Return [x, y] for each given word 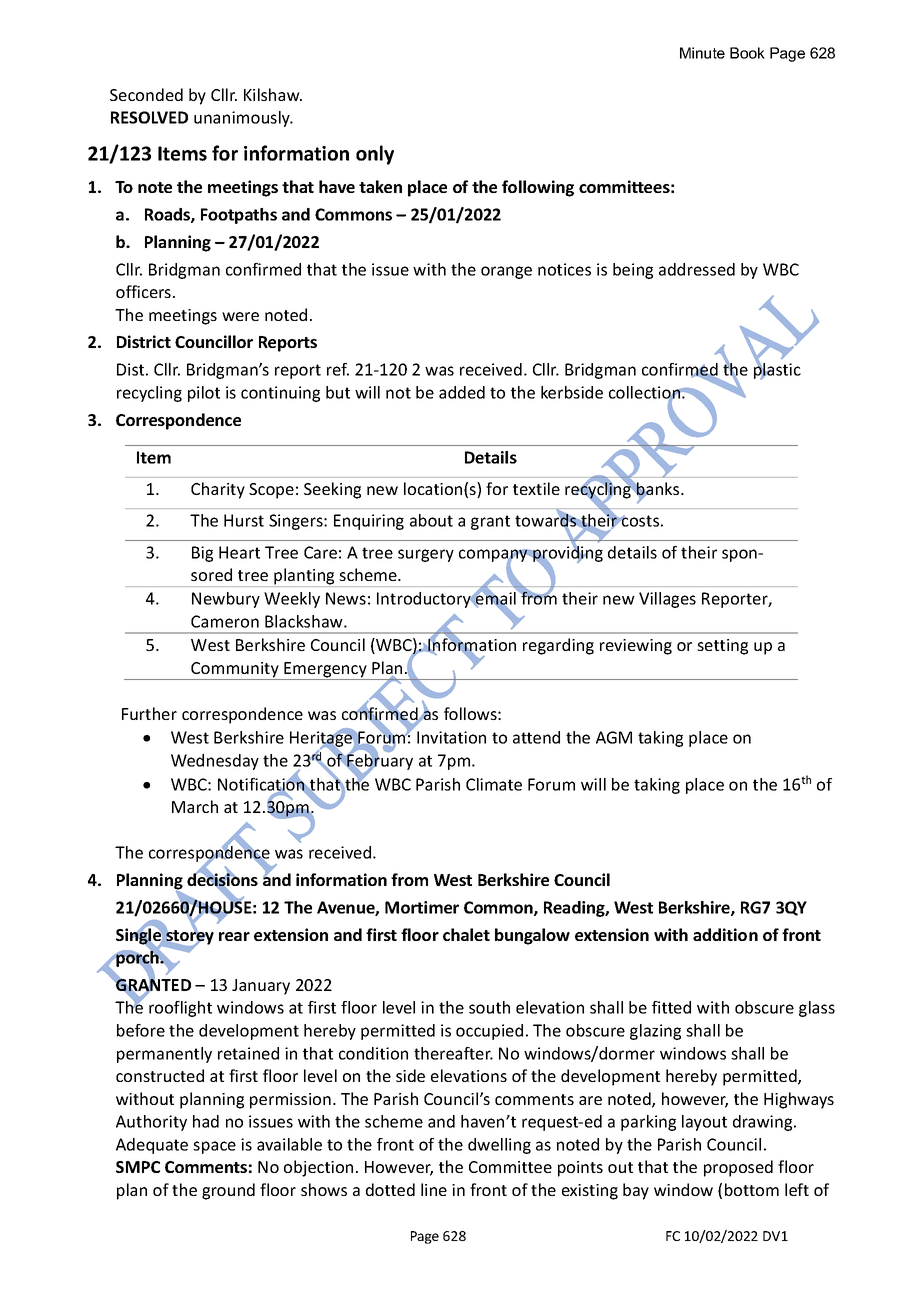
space [214, 1147]
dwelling [499, 1146]
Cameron [225, 621]
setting [722, 647]
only [375, 155]
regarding [558, 646]
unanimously [243, 119]
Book [747, 53]
